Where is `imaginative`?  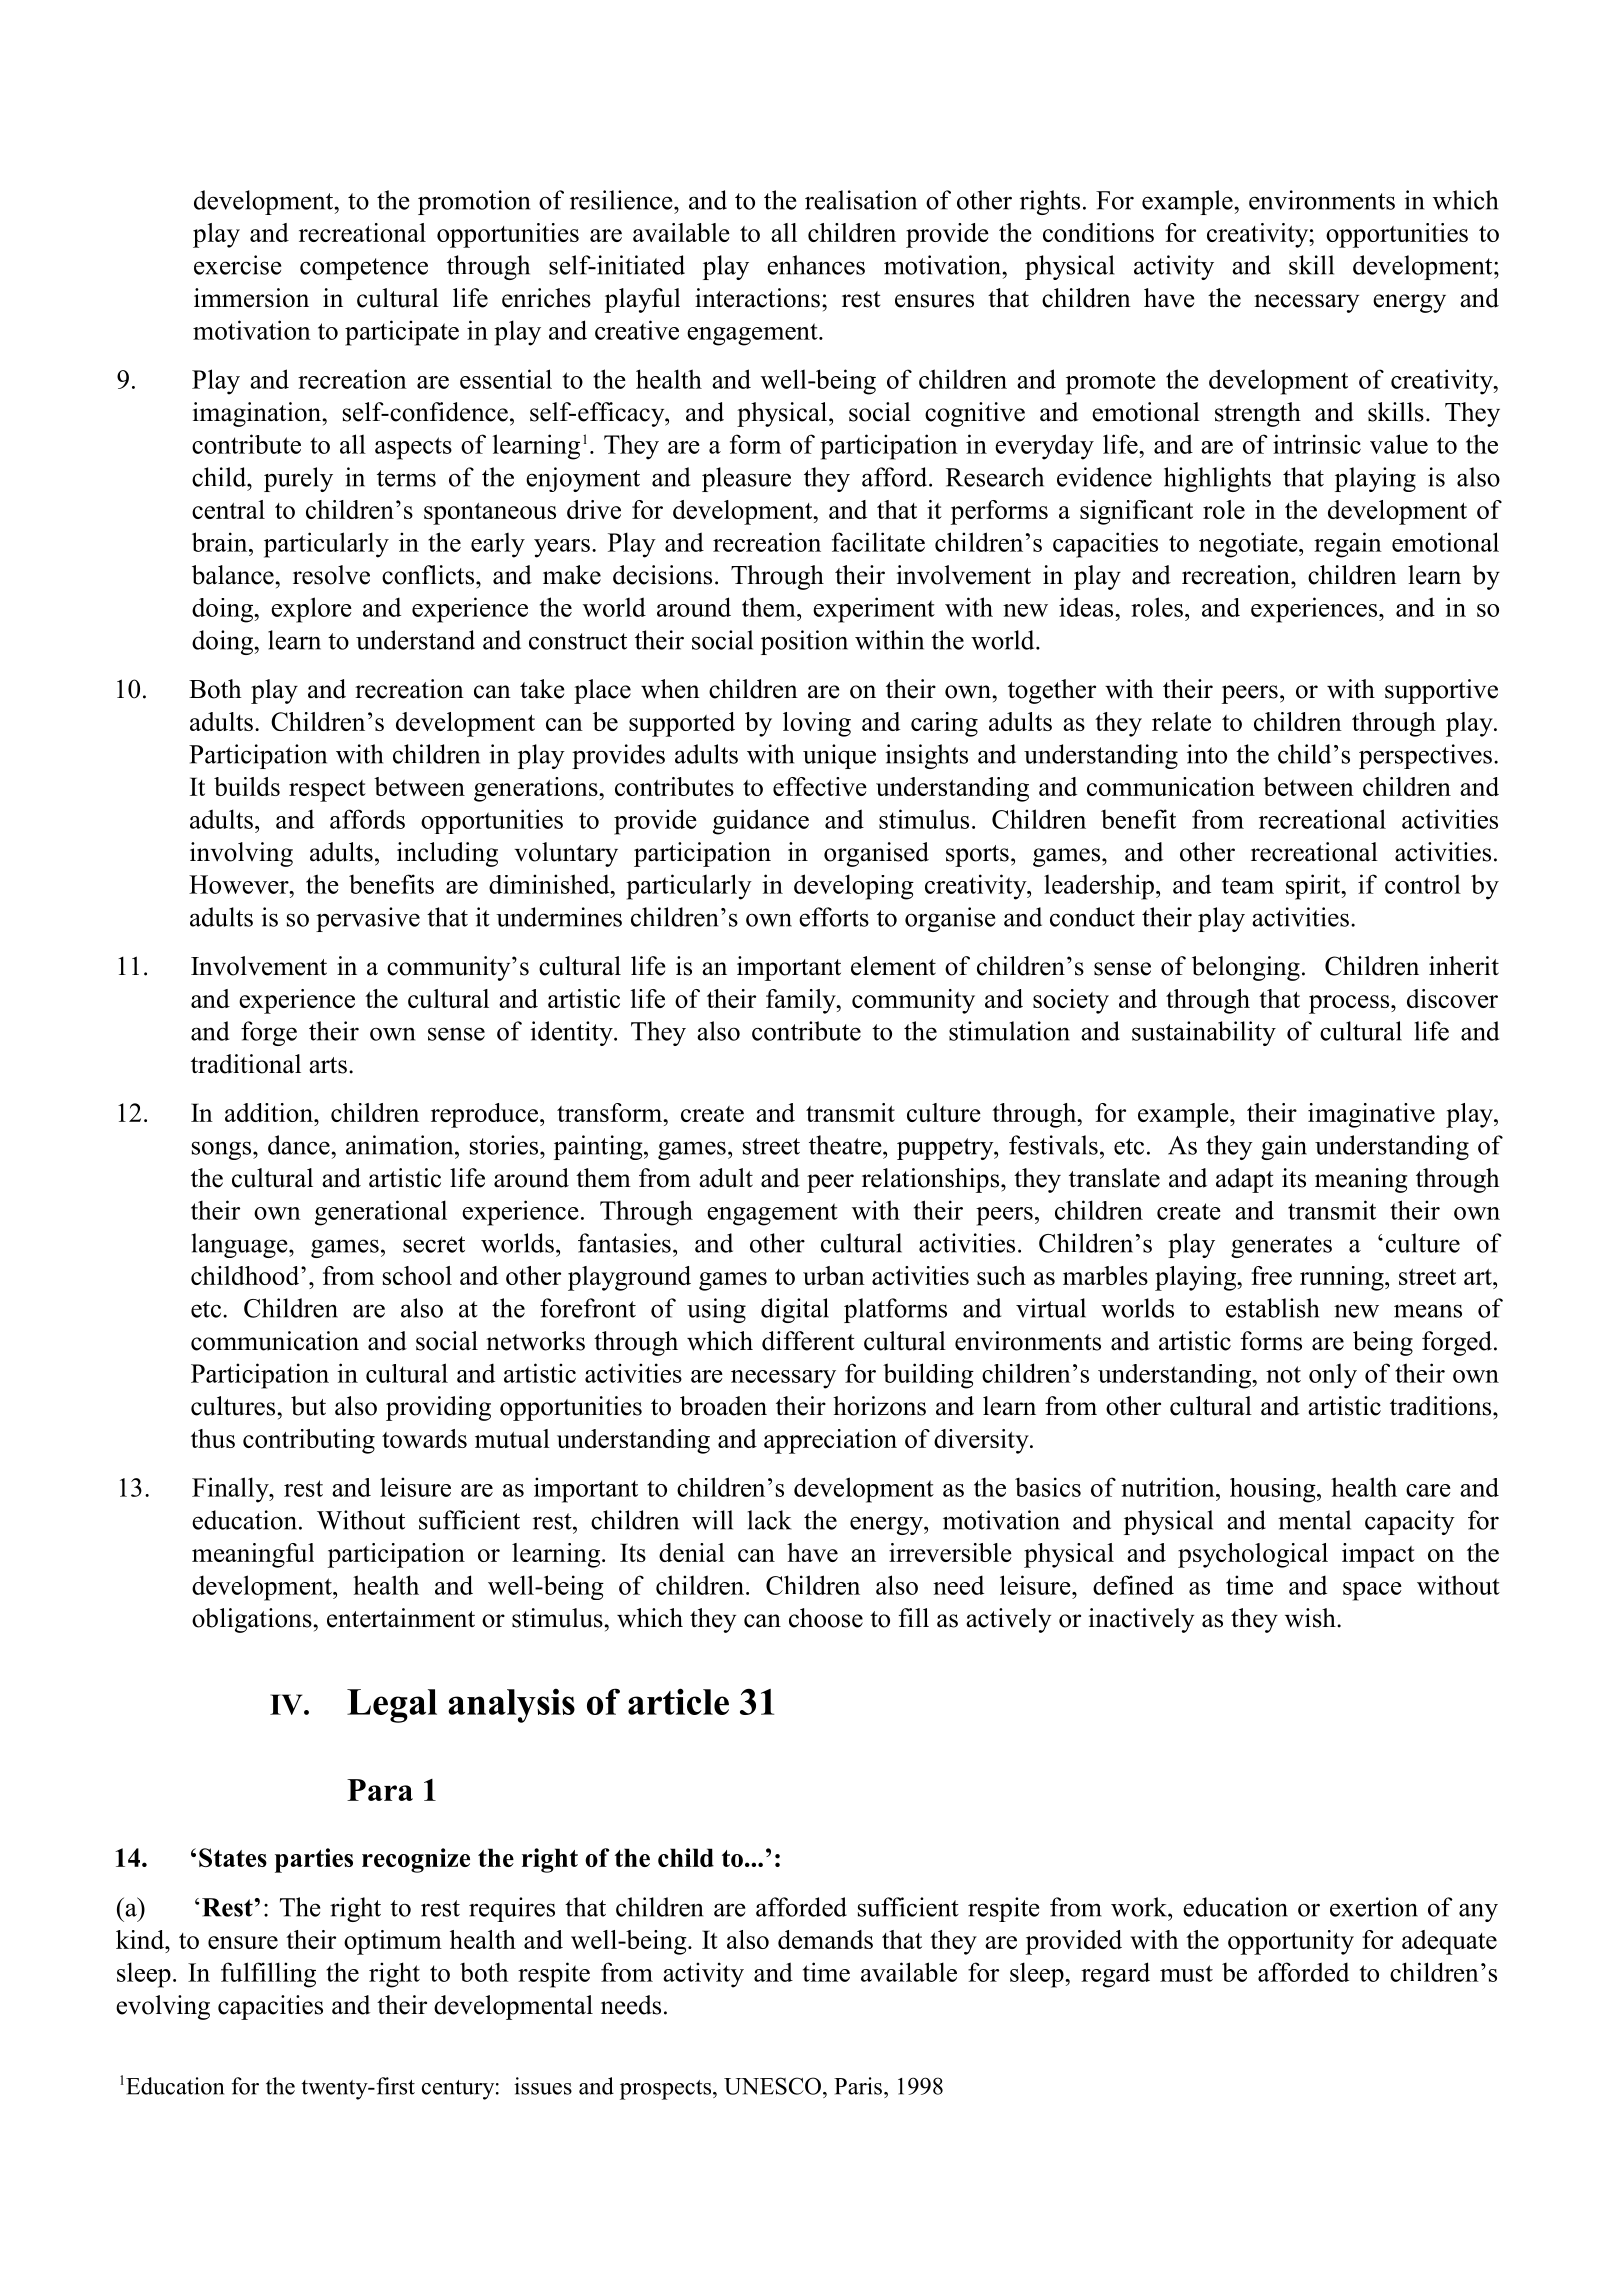 imaginative is located at coordinates (1371, 1115).
